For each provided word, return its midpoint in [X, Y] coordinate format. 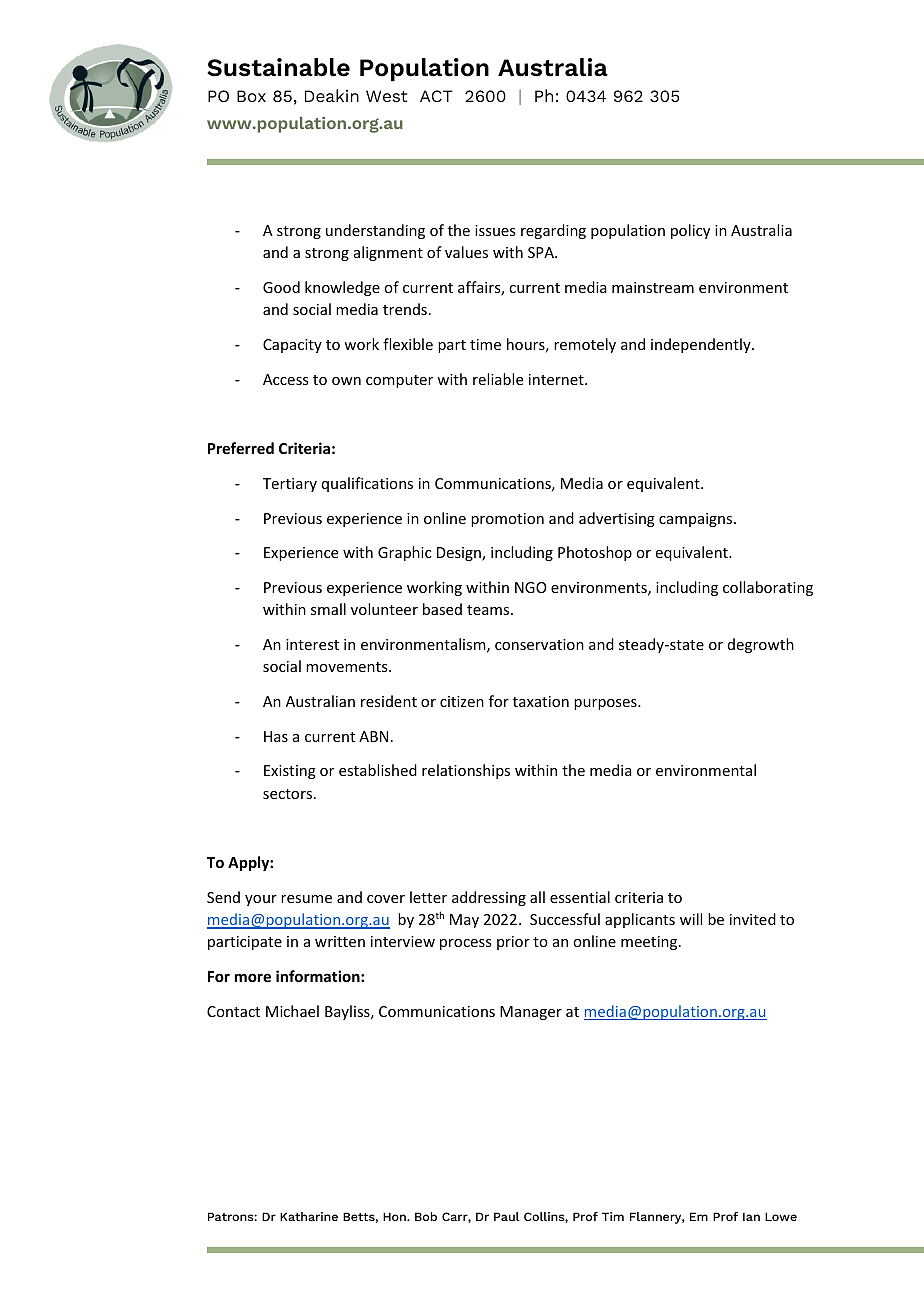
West [386, 96]
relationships [466, 771]
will [691, 919]
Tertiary [290, 485]
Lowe [781, 1216]
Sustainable [278, 67]
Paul [507, 1216]
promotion [507, 520]
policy [690, 231]
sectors [289, 794]
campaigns [697, 520]
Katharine [309, 1216]
